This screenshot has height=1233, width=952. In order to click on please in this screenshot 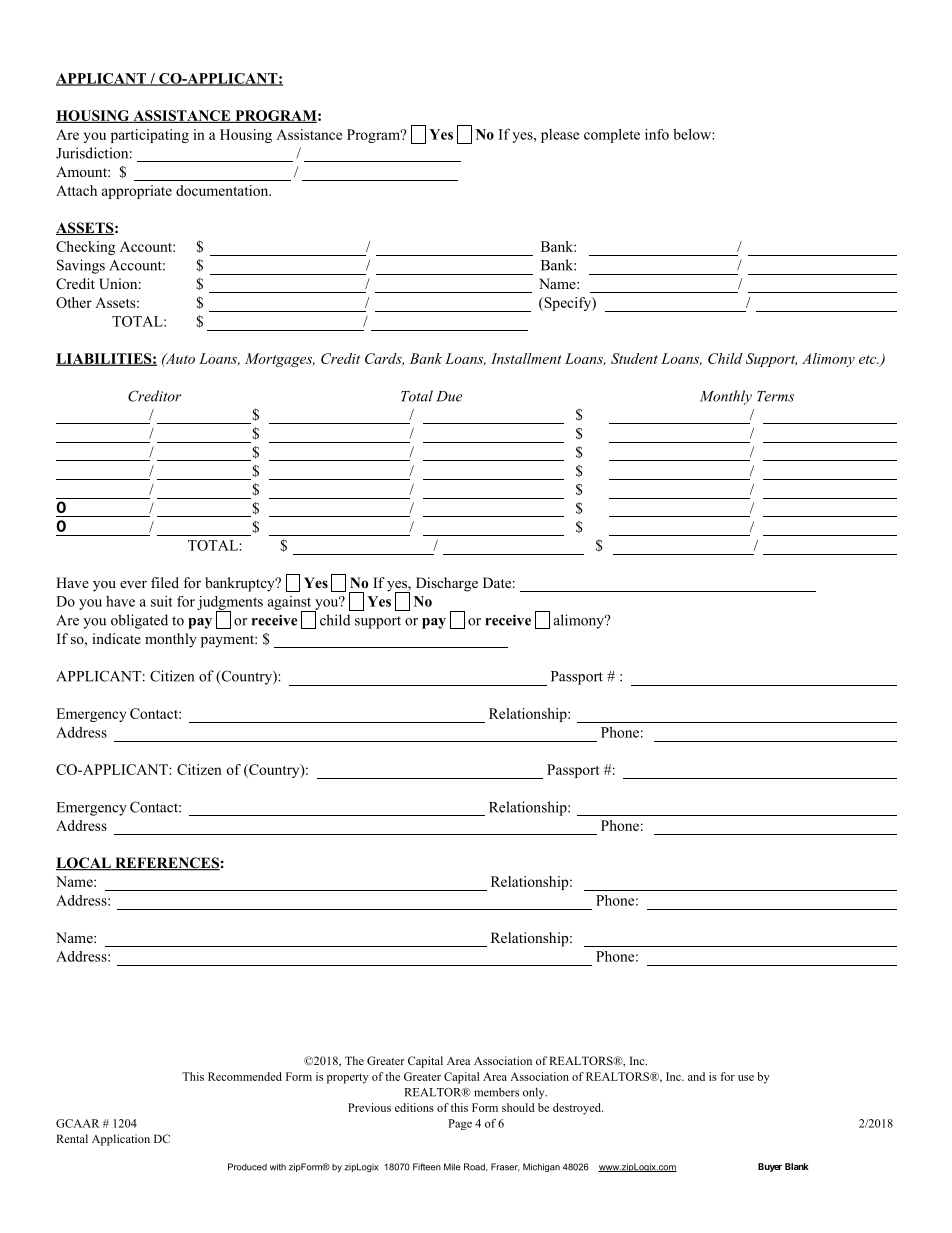, I will do `click(560, 136)`.
